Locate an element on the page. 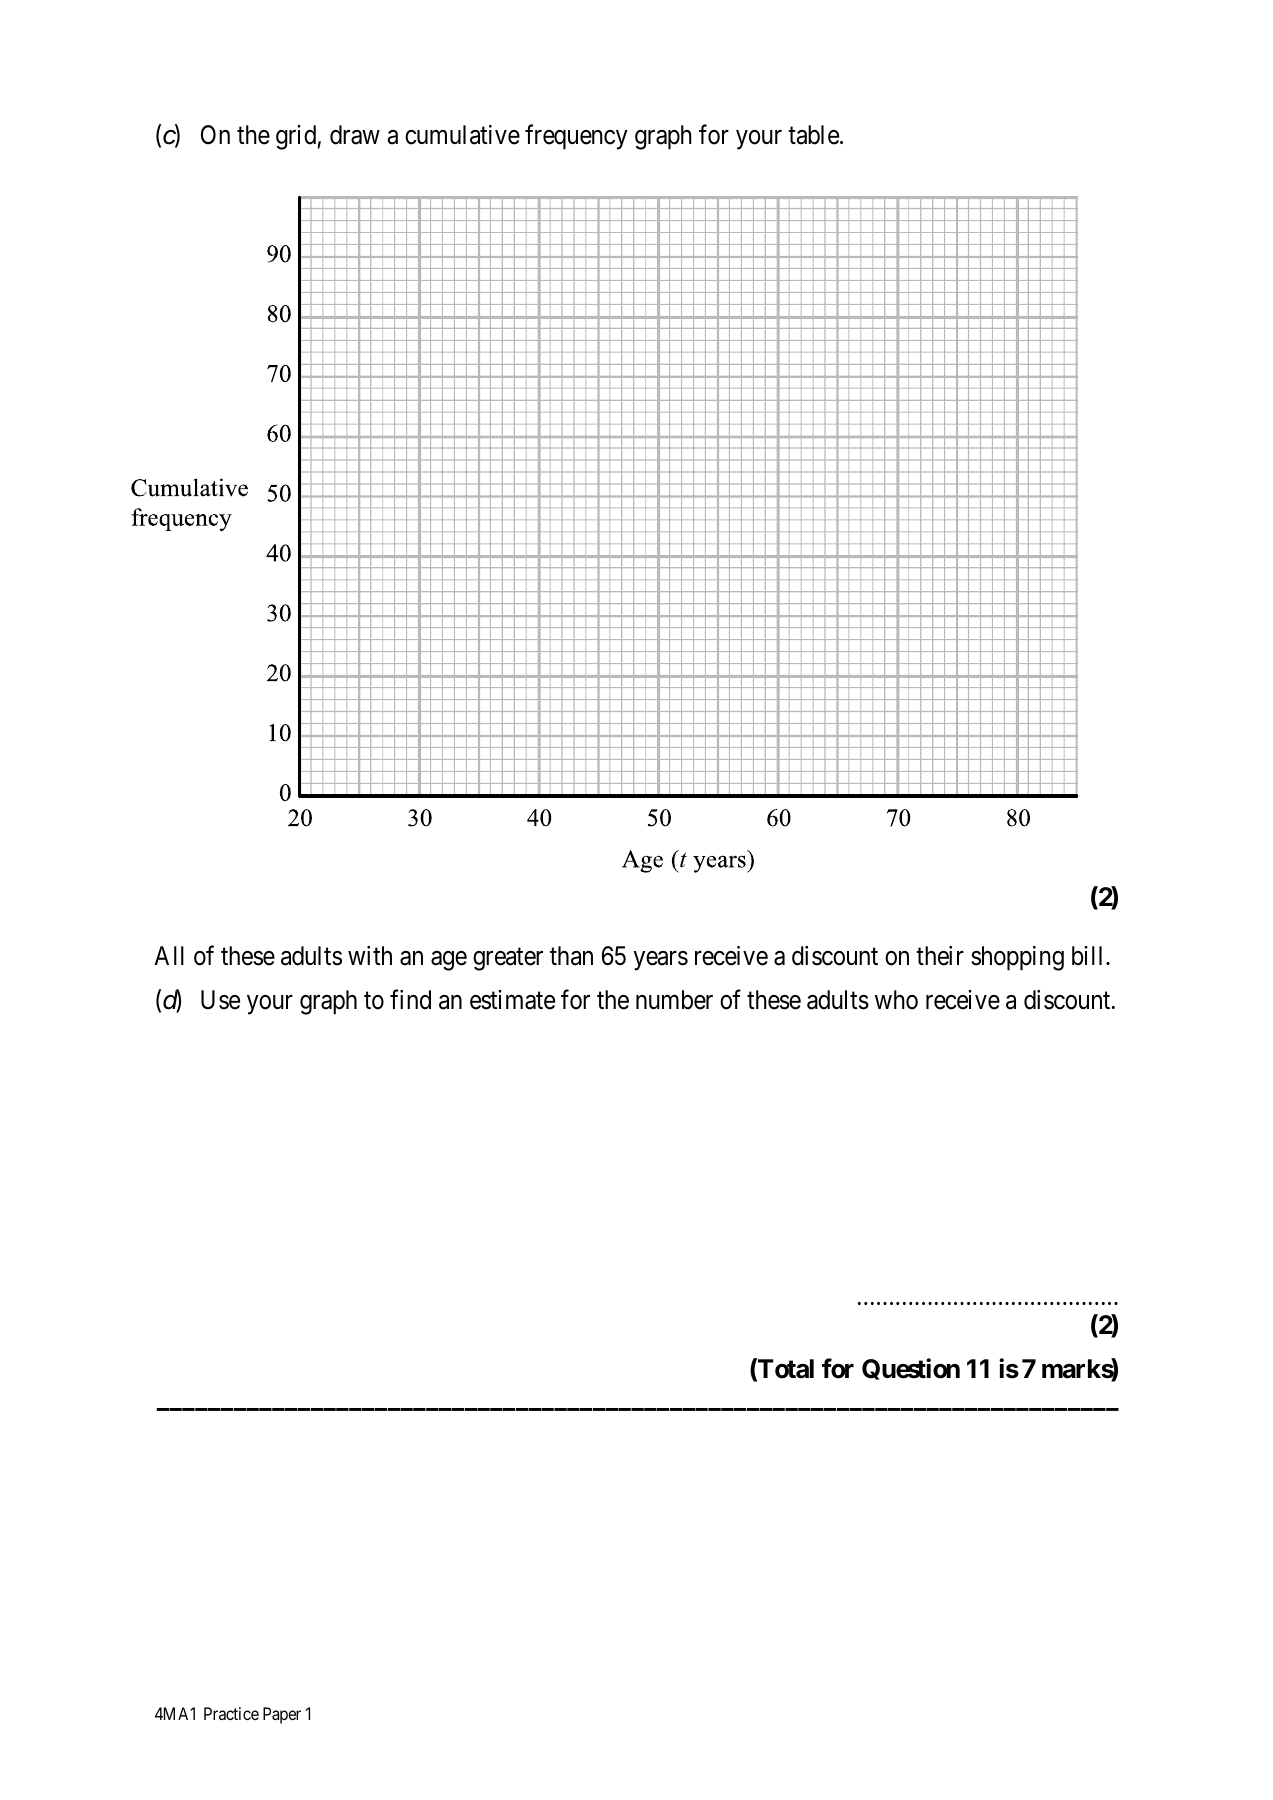 The height and width of the document is (1800, 1273). Paper is located at coordinates (282, 1715).
